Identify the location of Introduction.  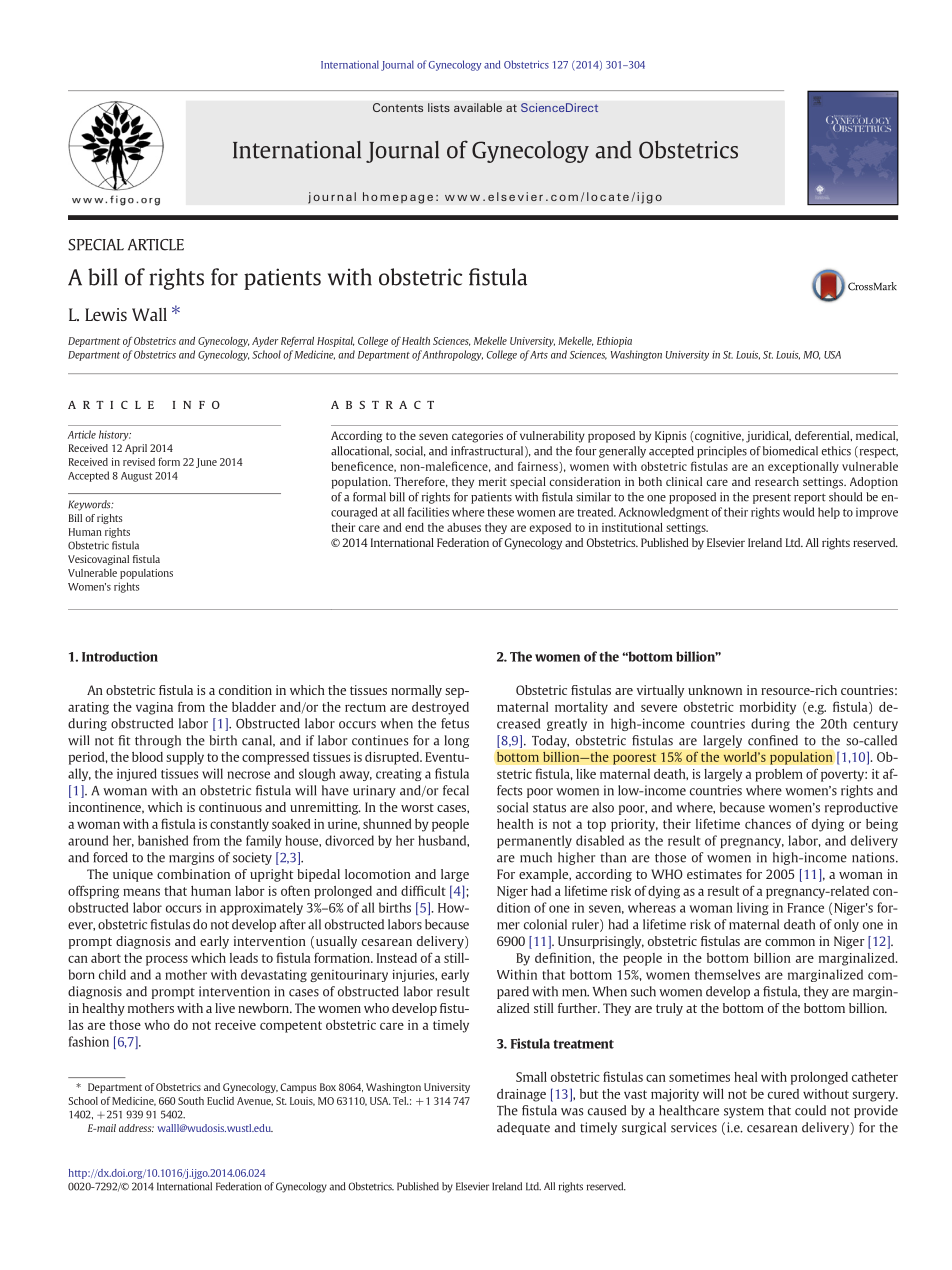
(120, 656).
